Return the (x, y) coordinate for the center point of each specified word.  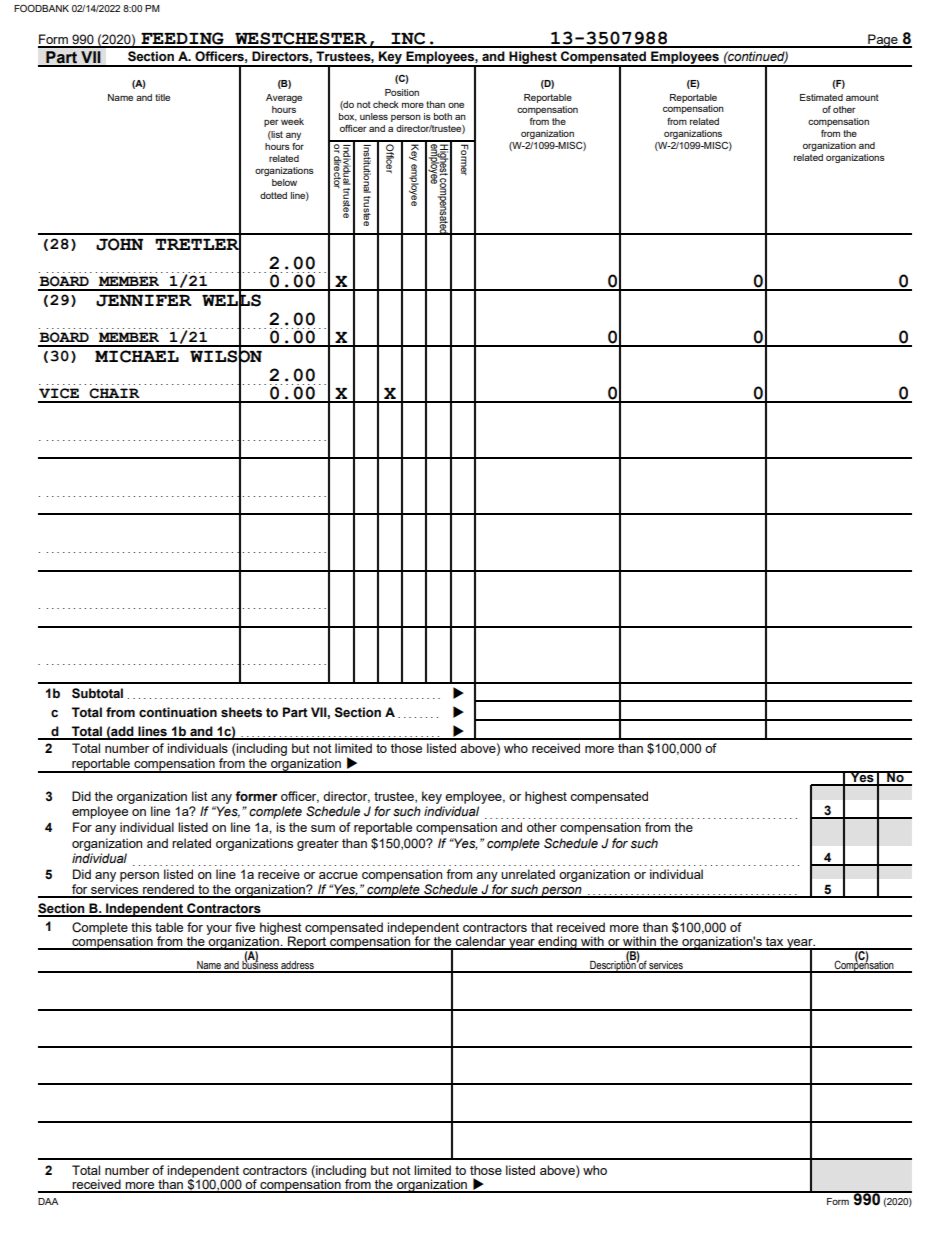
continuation (178, 712)
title (162, 97)
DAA (48, 1201)
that (542, 927)
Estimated (821, 97)
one (456, 105)
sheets (241, 712)
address (297, 966)
